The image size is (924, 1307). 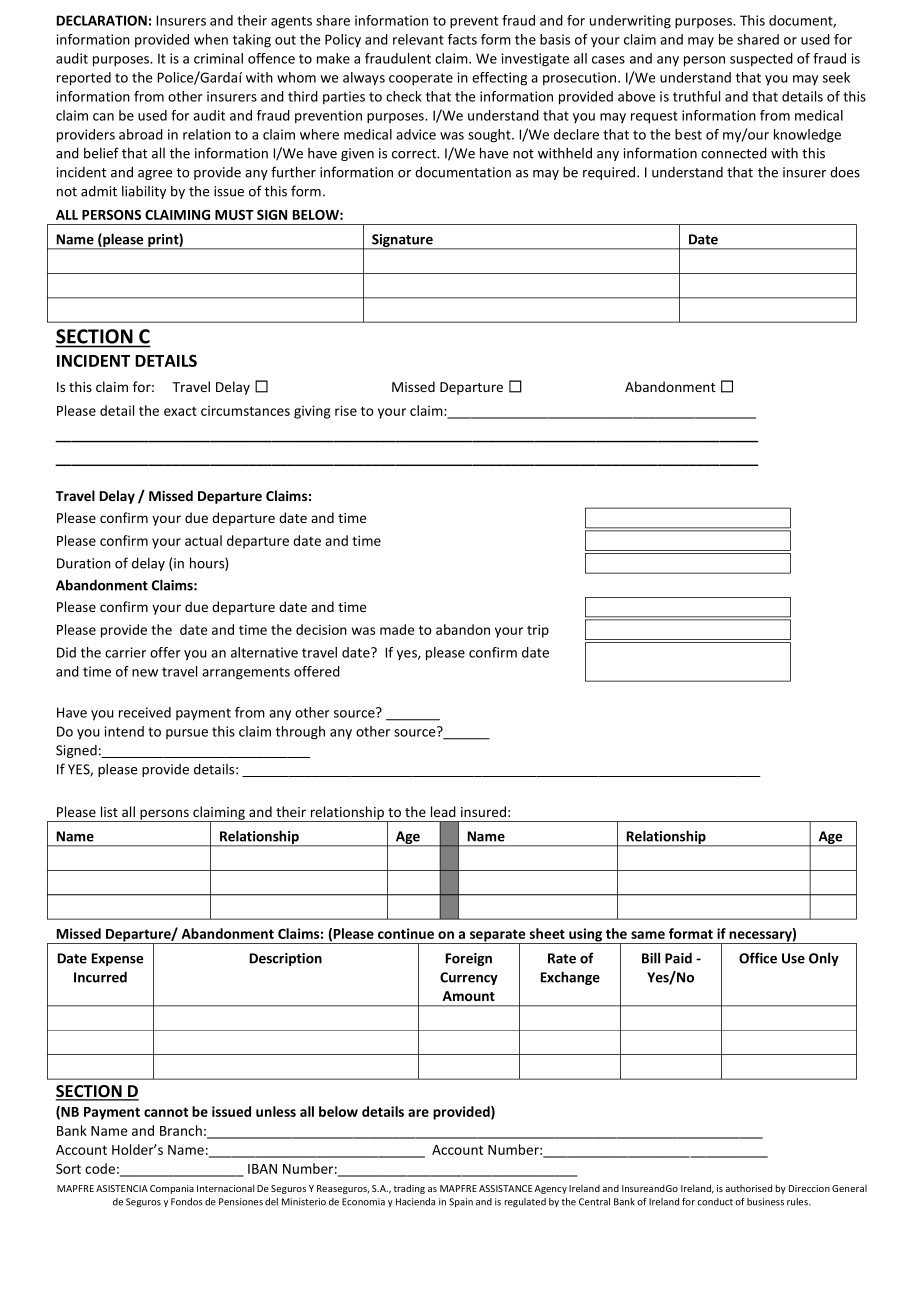 What do you see at coordinates (225, 1188) in the page?
I see `Internacional` at bounding box center [225, 1188].
